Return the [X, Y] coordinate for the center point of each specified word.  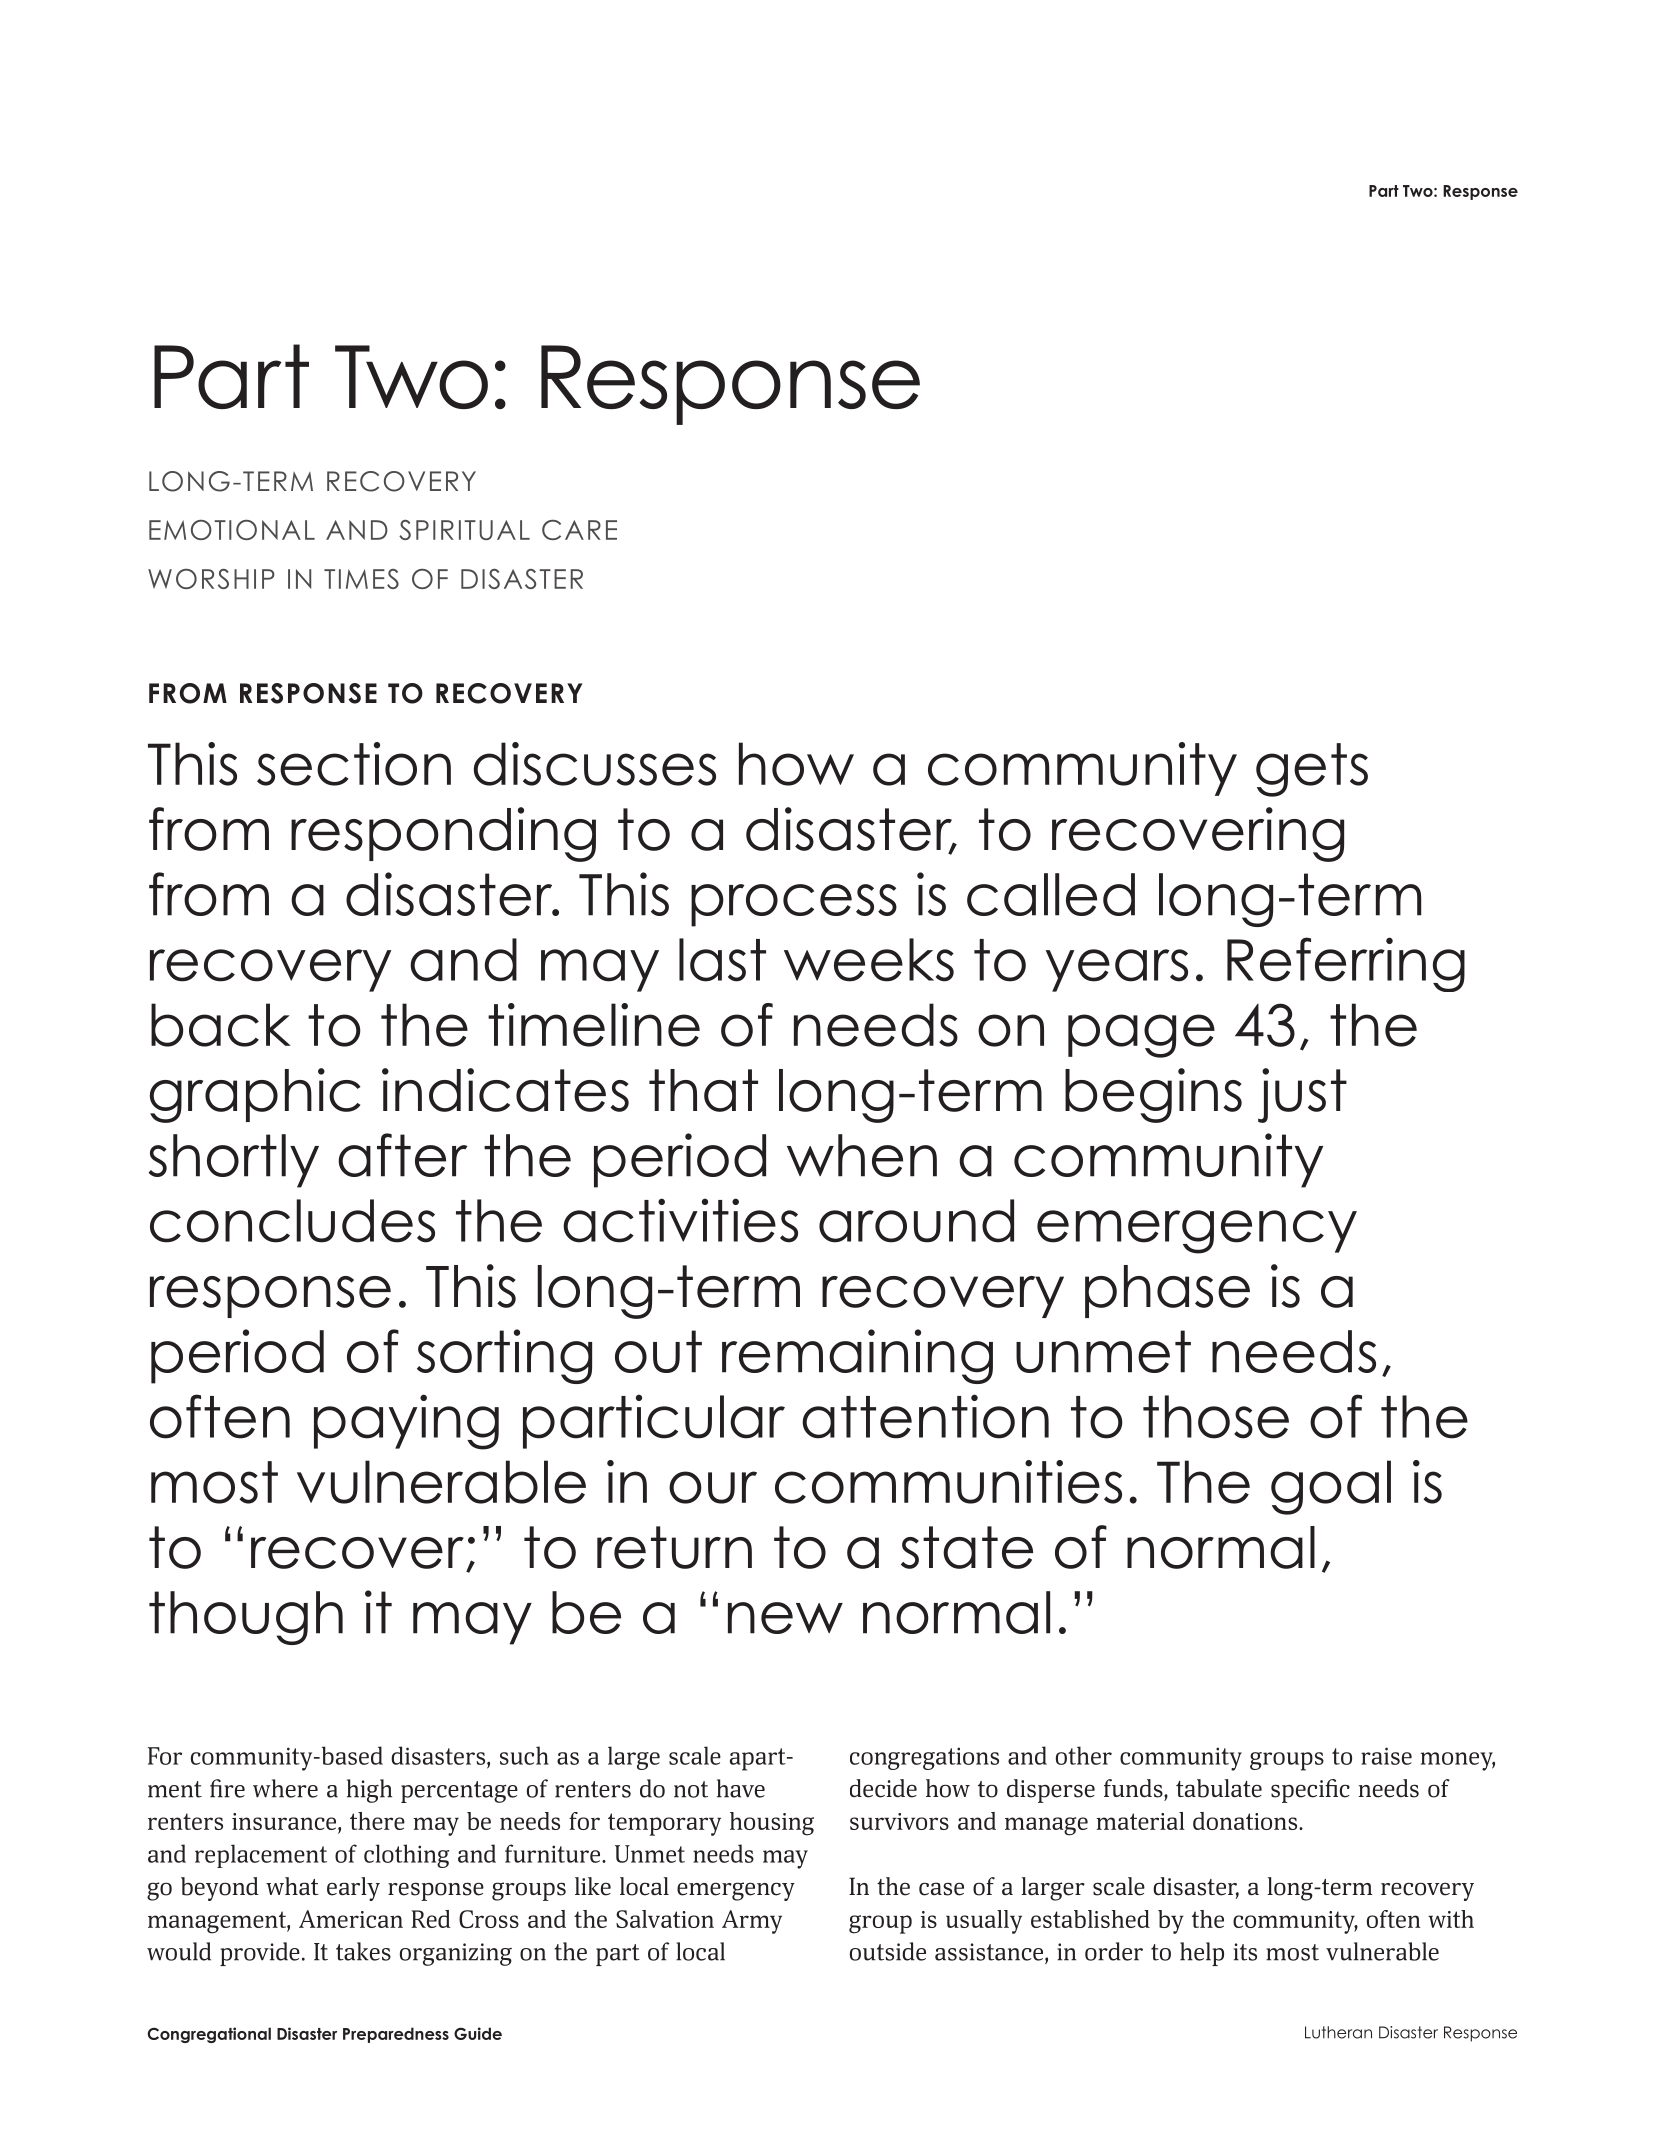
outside [888, 1951]
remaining [857, 1356]
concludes [292, 1221]
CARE [579, 530]
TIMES [361, 579]
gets [1312, 770]
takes [363, 1951]
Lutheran [1338, 2032]
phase [1167, 1291]
